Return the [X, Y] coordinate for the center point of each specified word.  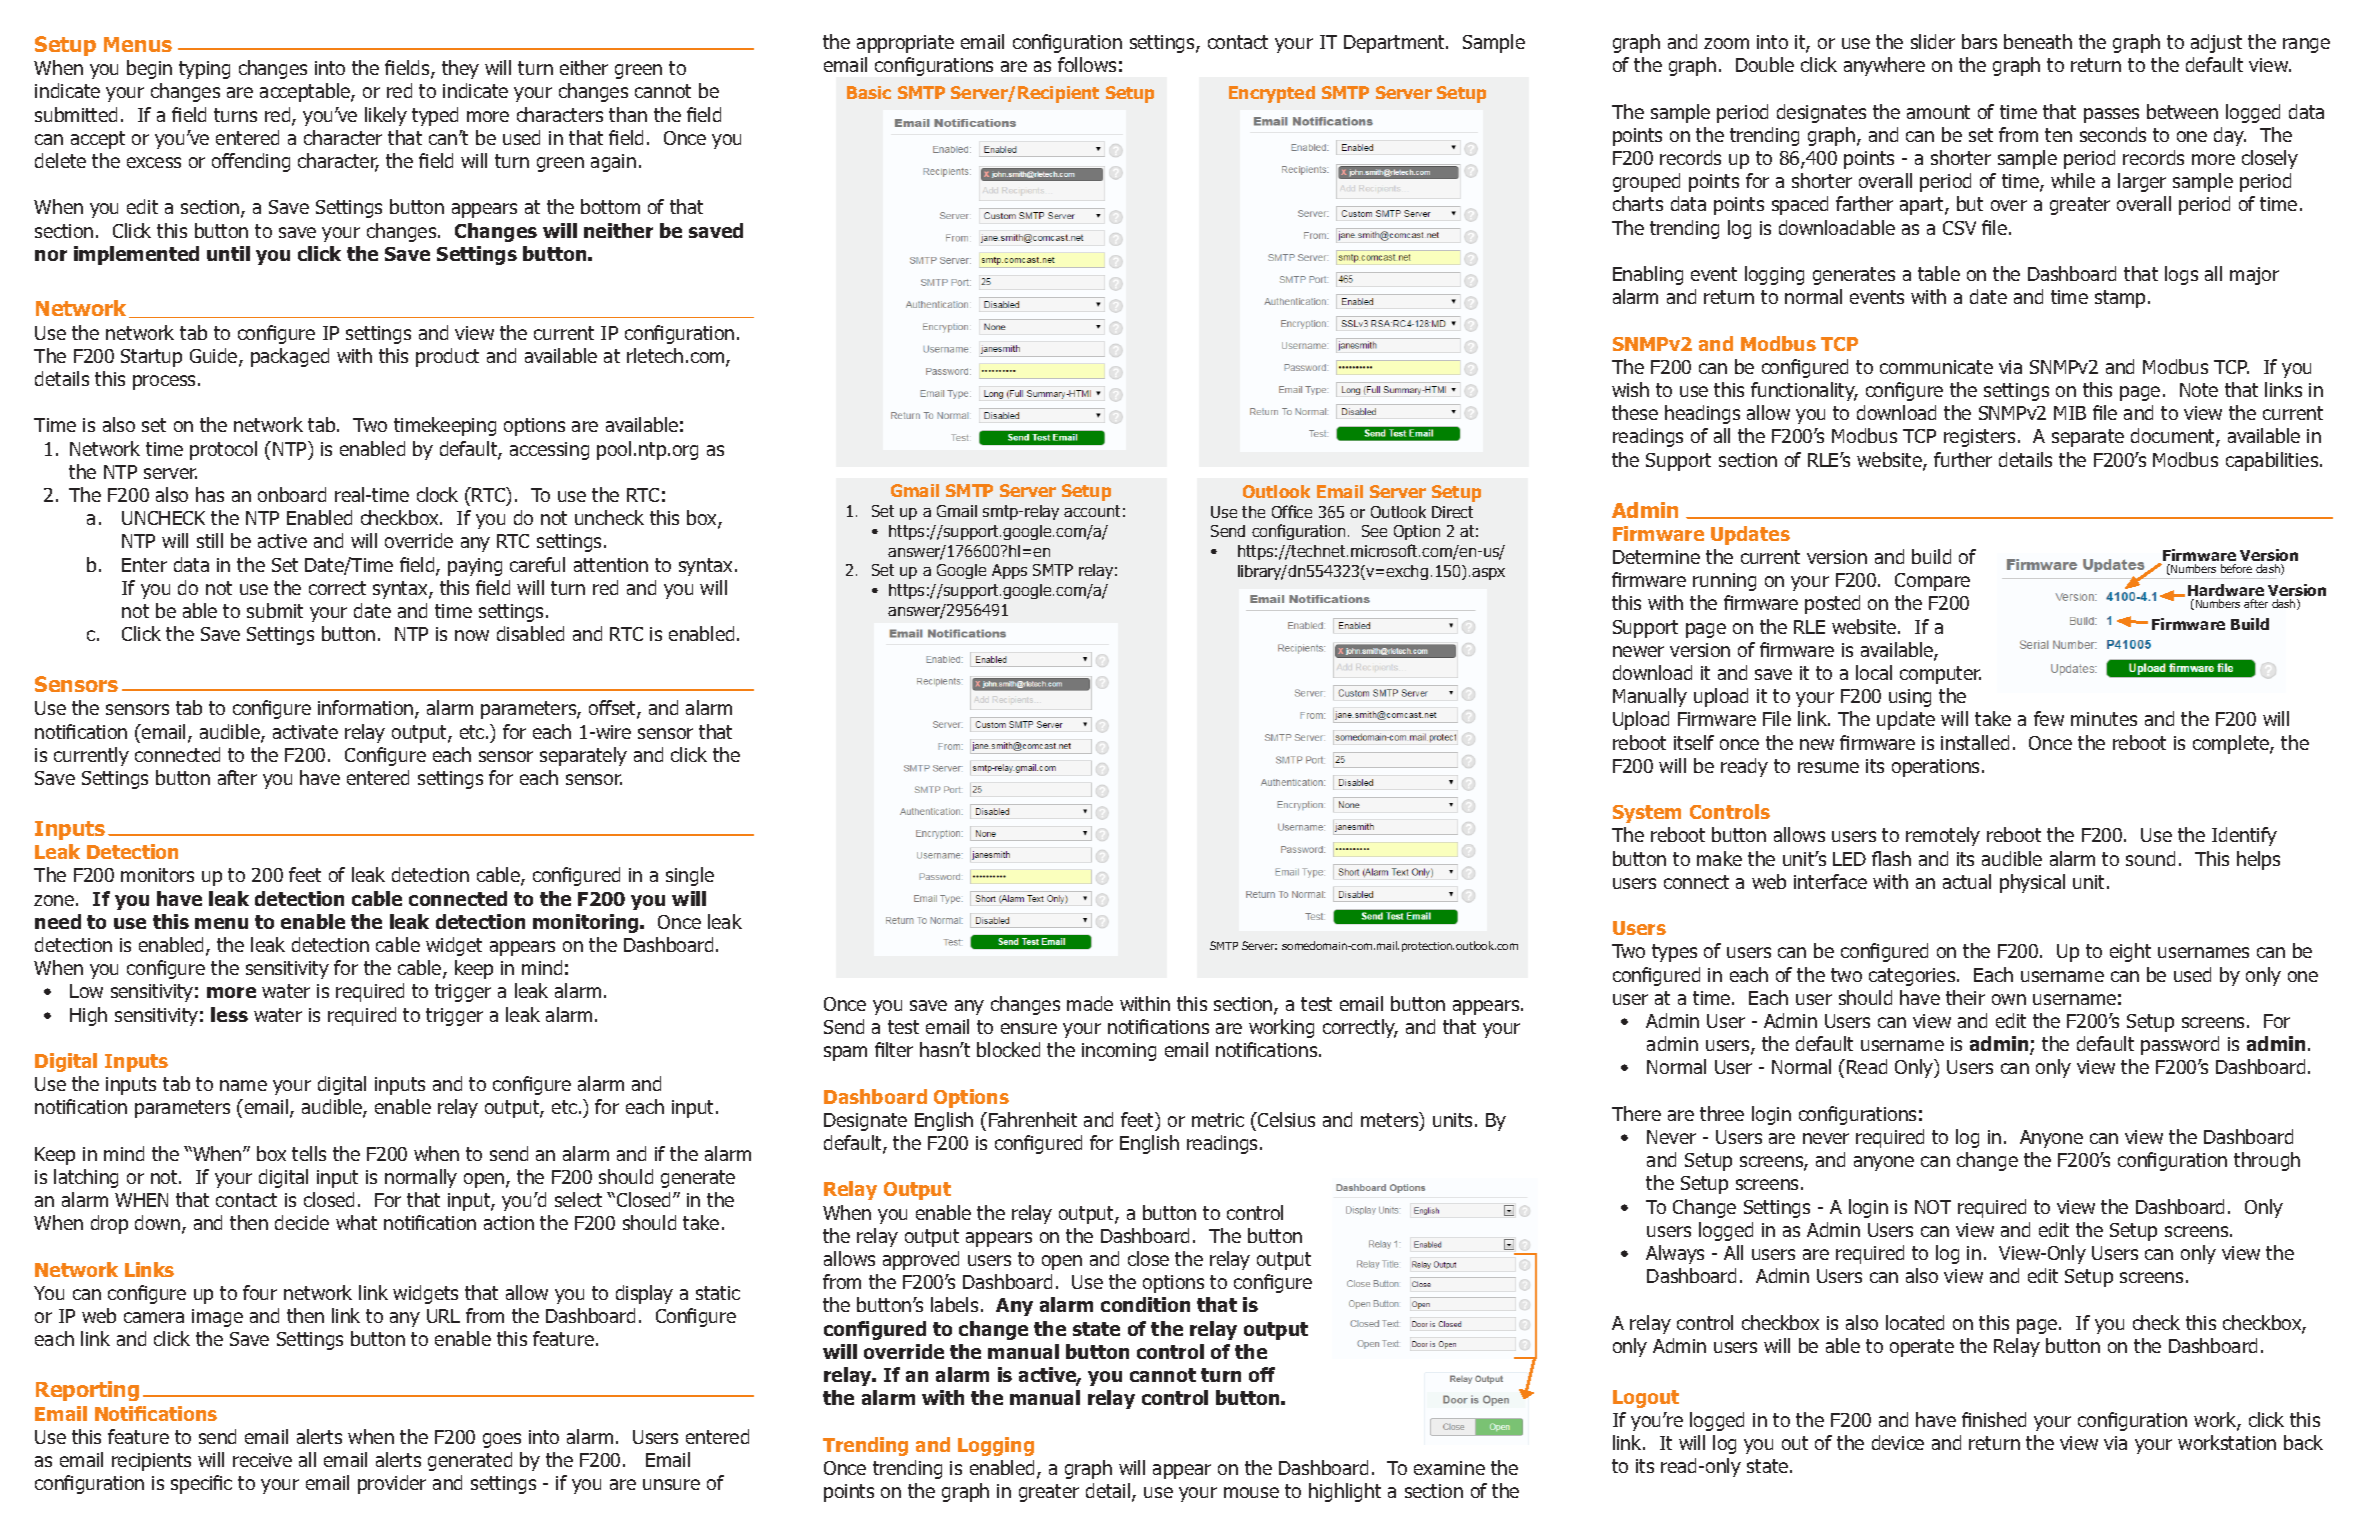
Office [1292, 511]
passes [2111, 115]
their [1965, 997]
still [210, 540]
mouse [1251, 1492]
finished [1994, 1419]
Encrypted [1272, 94]
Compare [1932, 582]
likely [386, 116]
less [229, 1014]
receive [262, 1460]
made [1090, 1003]
